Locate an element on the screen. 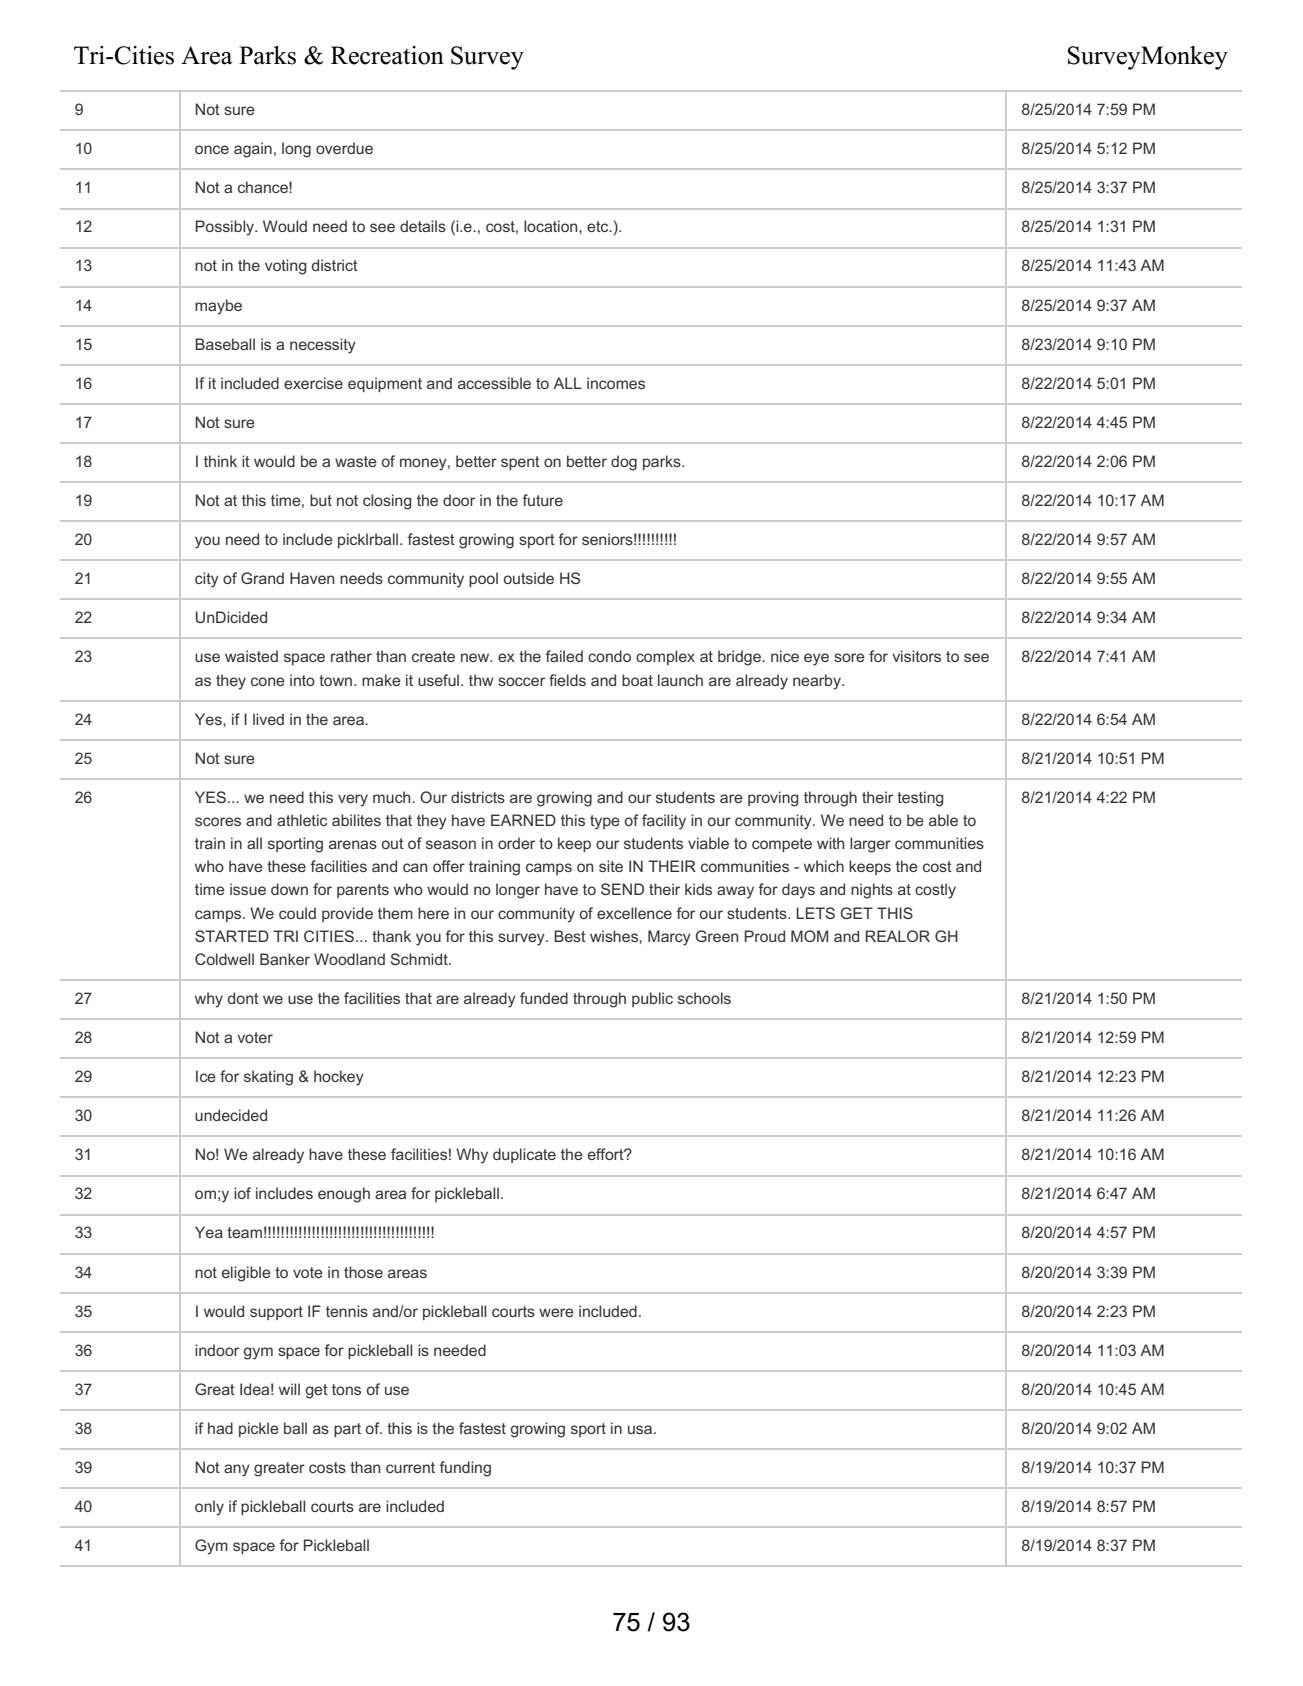  with is located at coordinates (830, 843).
